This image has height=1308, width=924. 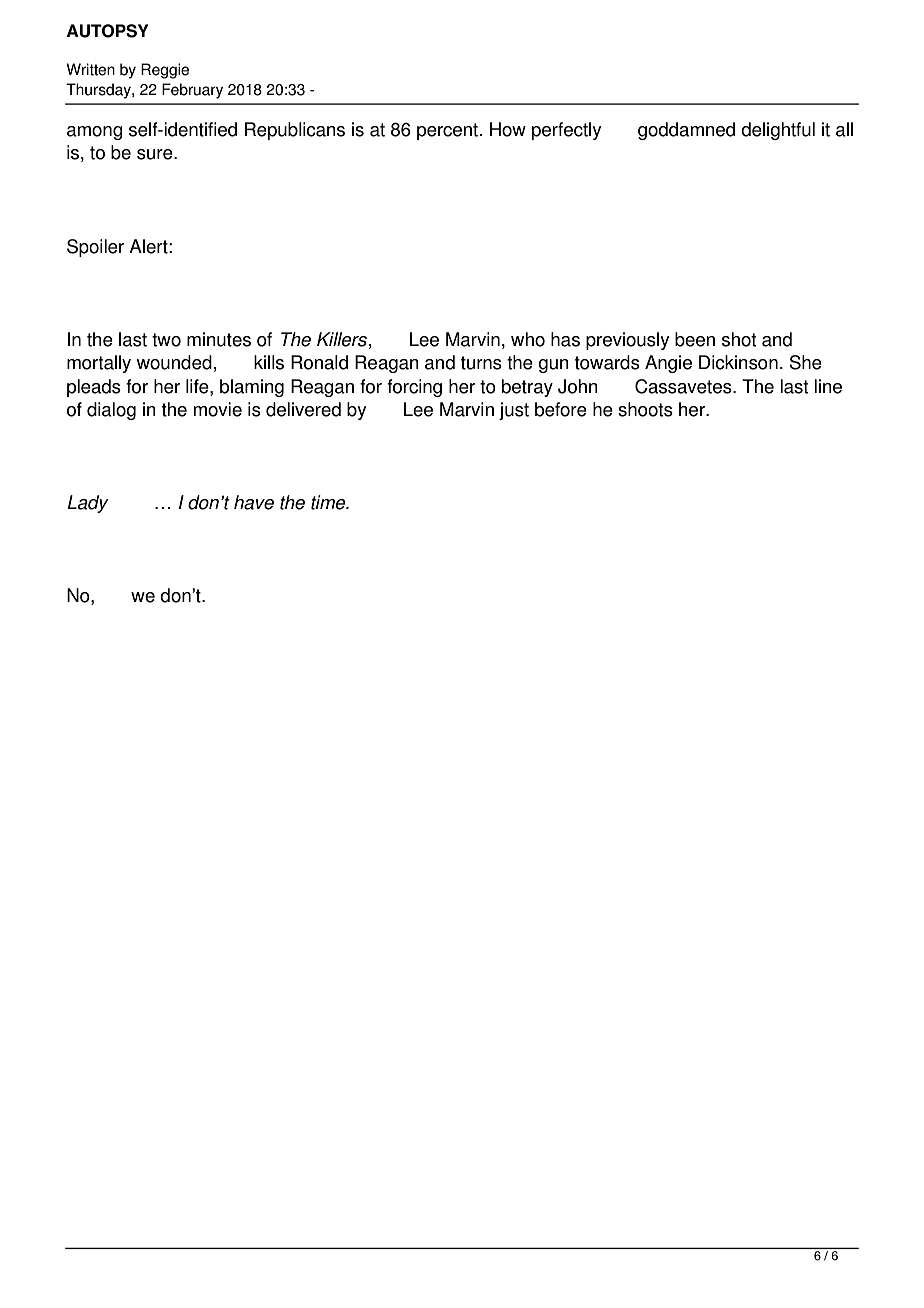 What do you see at coordinates (778, 131) in the image?
I see `delightful` at bounding box center [778, 131].
